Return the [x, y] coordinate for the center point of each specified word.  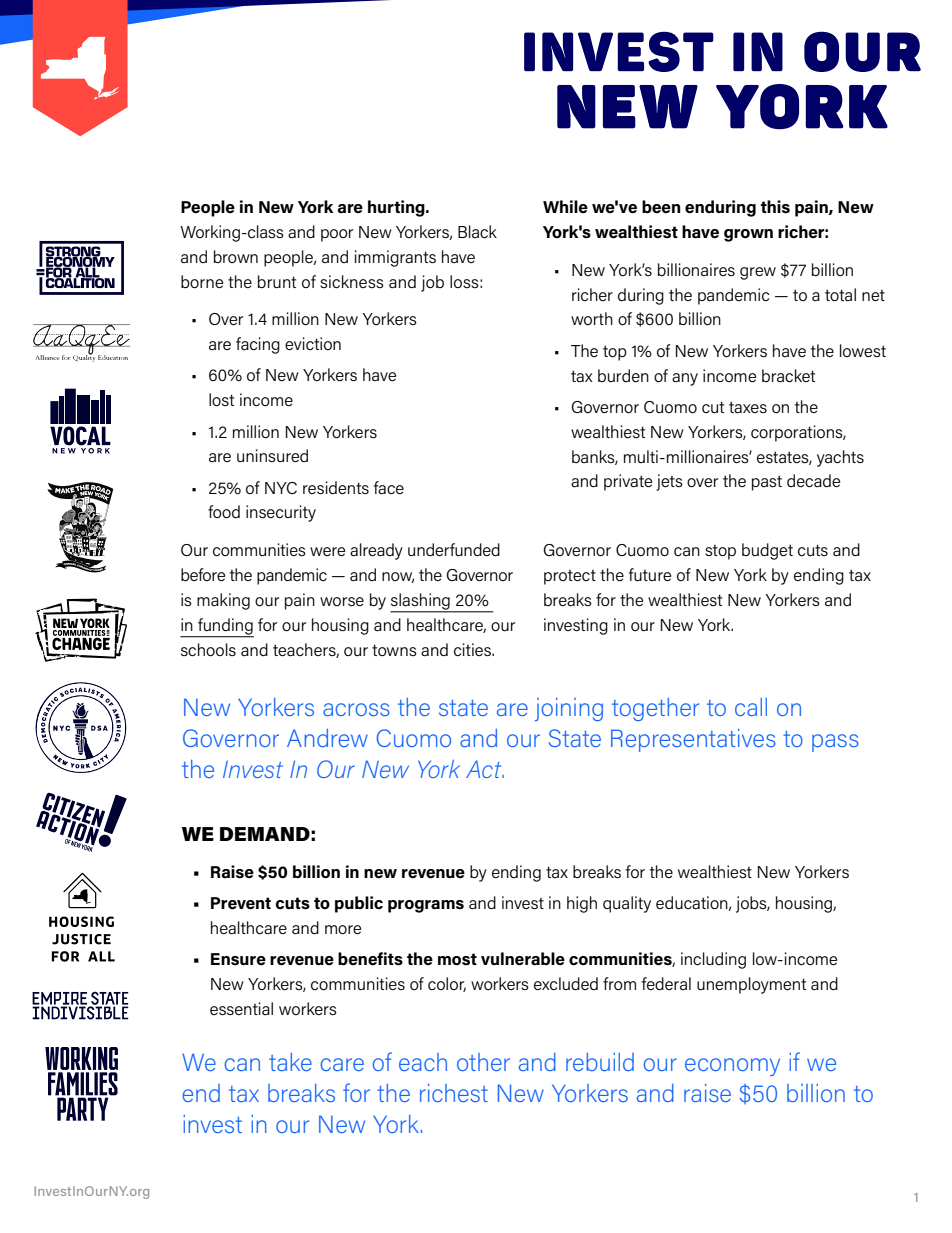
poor [337, 235]
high [582, 904]
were [327, 552]
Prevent [241, 903]
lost [221, 400]
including [713, 960]
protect [570, 577]
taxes [748, 407]
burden [623, 375]
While [565, 206]
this [775, 207]
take [290, 1062]
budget [767, 551]
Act [485, 769]
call [751, 707]
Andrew [327, 738]
